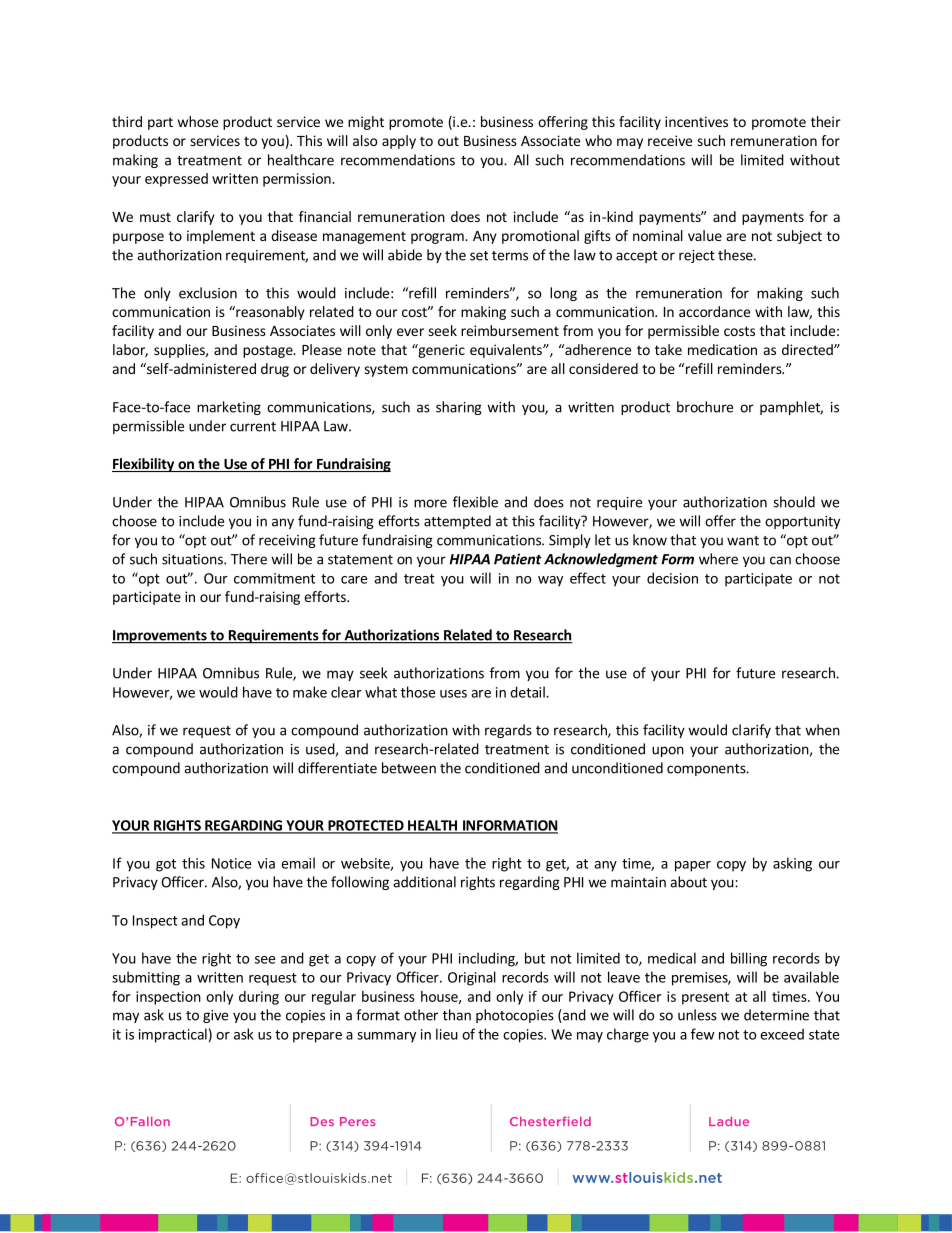 This image has height=1233, width=952. I want to click on where, so click(718, 559).
